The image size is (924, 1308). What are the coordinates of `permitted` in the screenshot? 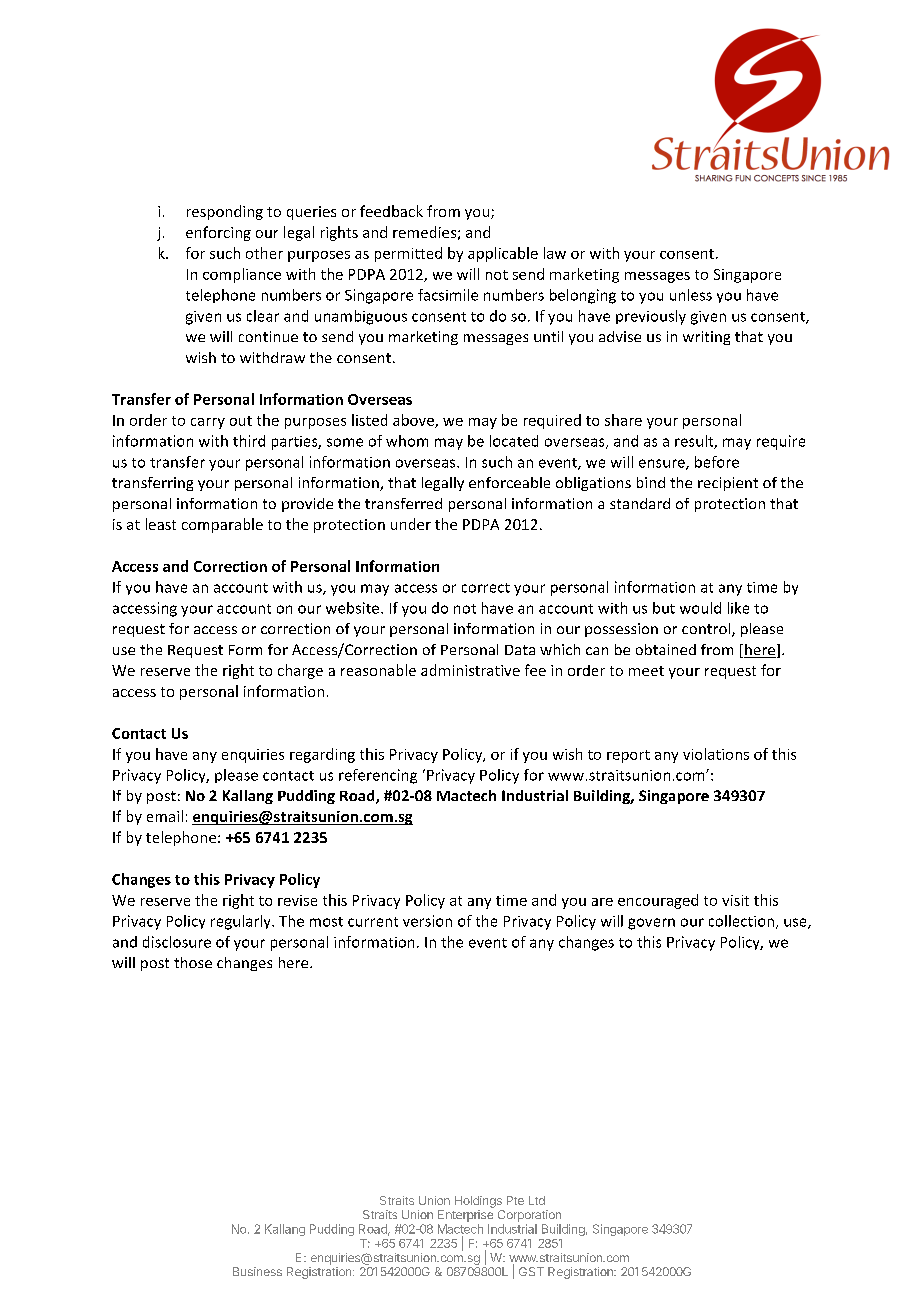 It's located at (408, 254).
